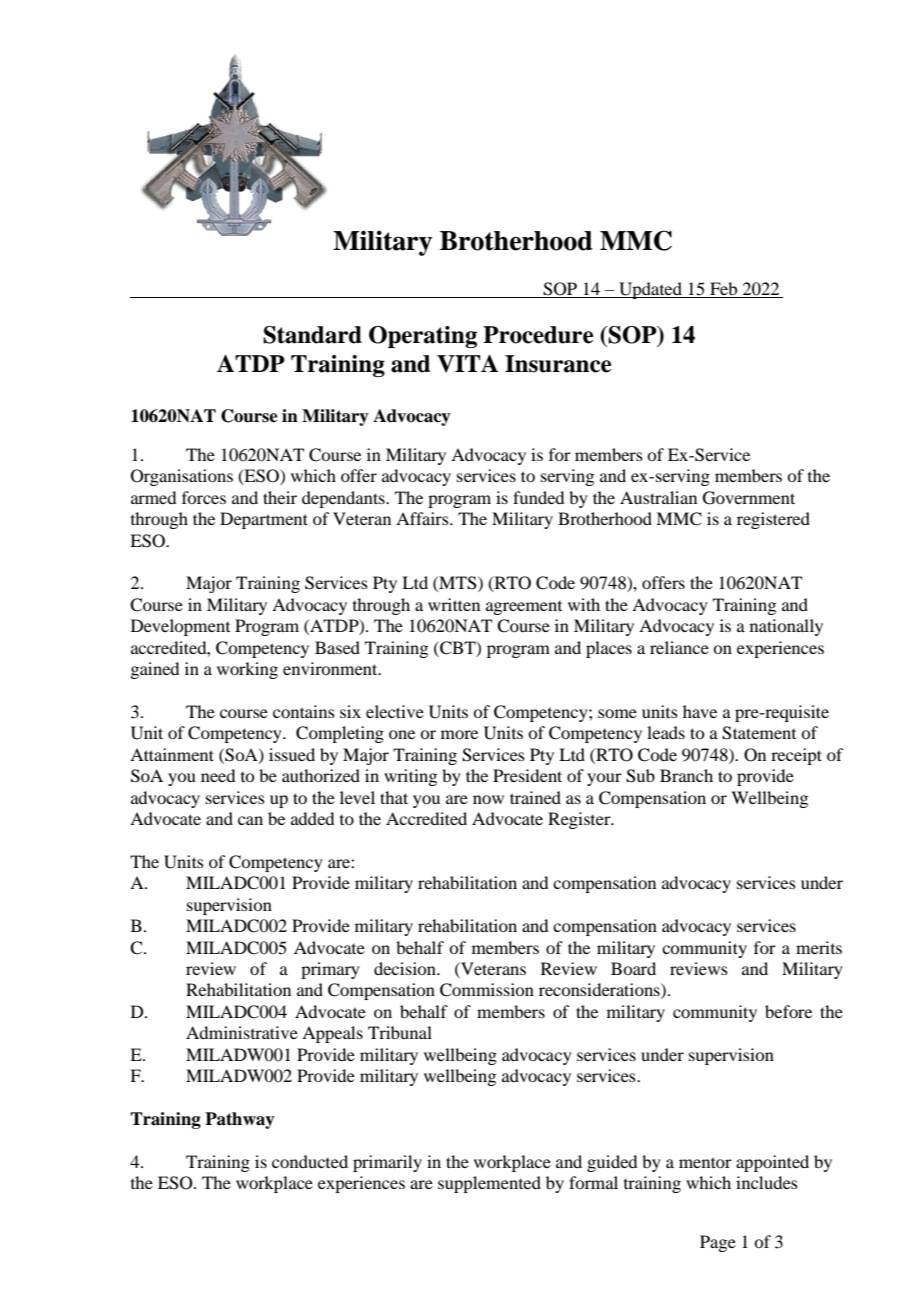 This document has height=1307, width=924. What do you see at coordinates (723, 288) in the document?
I see `Feb` at bounding box center [723, 288].
